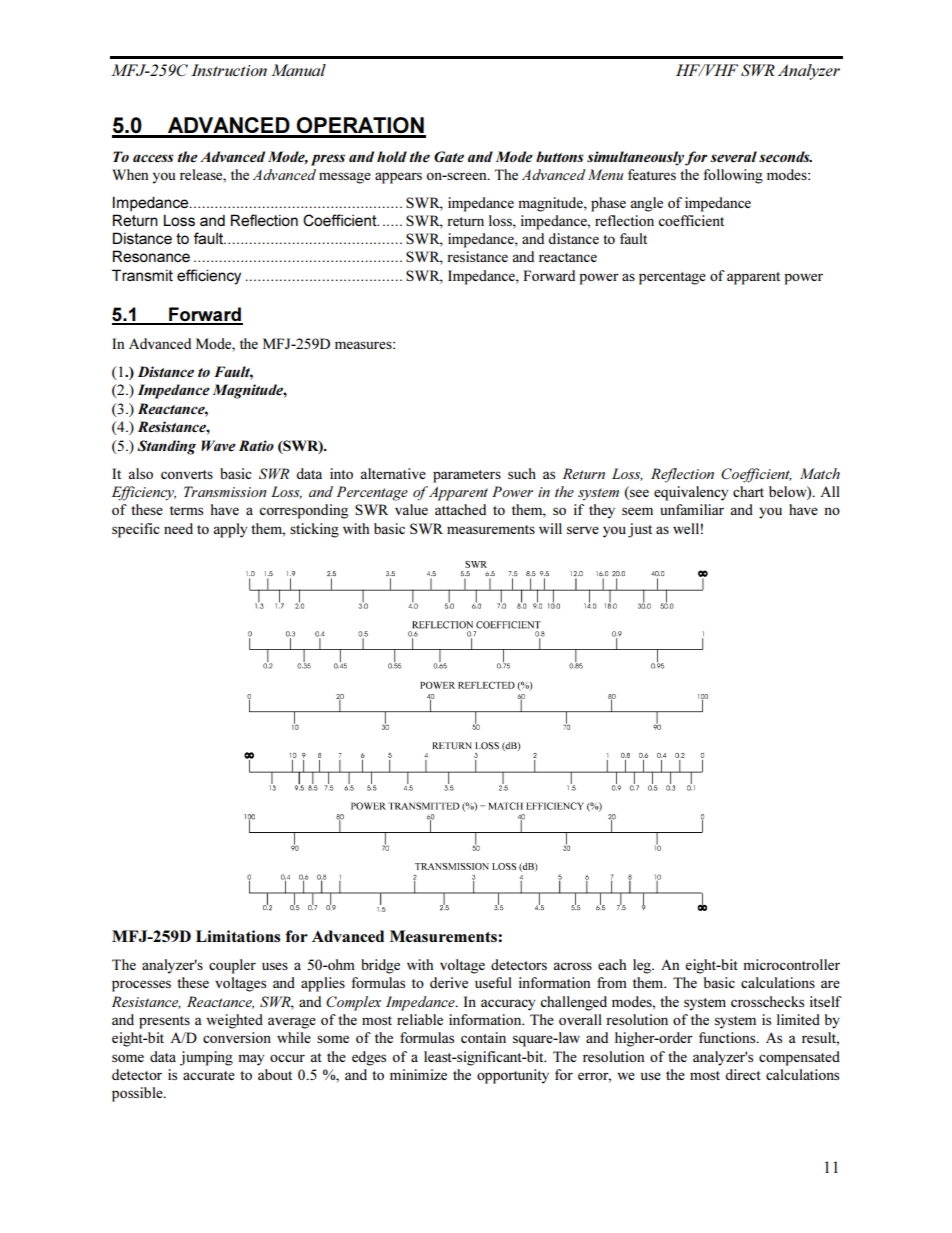 Image resolution: width=952 pixels, height=1233 pixels. I want to click on jumping, so click(206, 1058).
